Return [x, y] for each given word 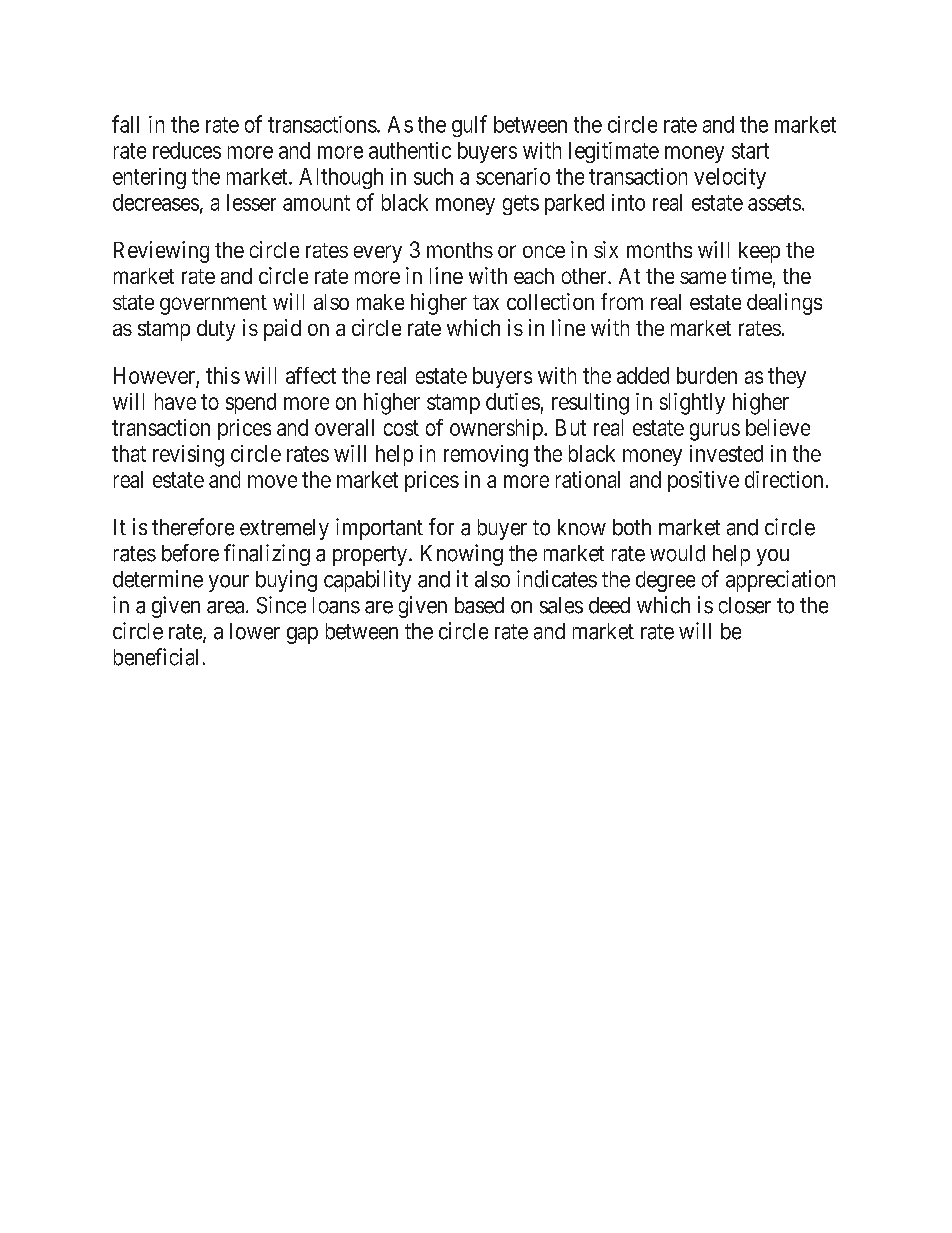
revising [188, 456]
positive [703, 481]
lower [255, 631]
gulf [469, 126]
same [703, 277]
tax [486, 302]
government [213, 305]
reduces [187, 150]
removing [486, 456]
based [479, 605]
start [750, 151]
